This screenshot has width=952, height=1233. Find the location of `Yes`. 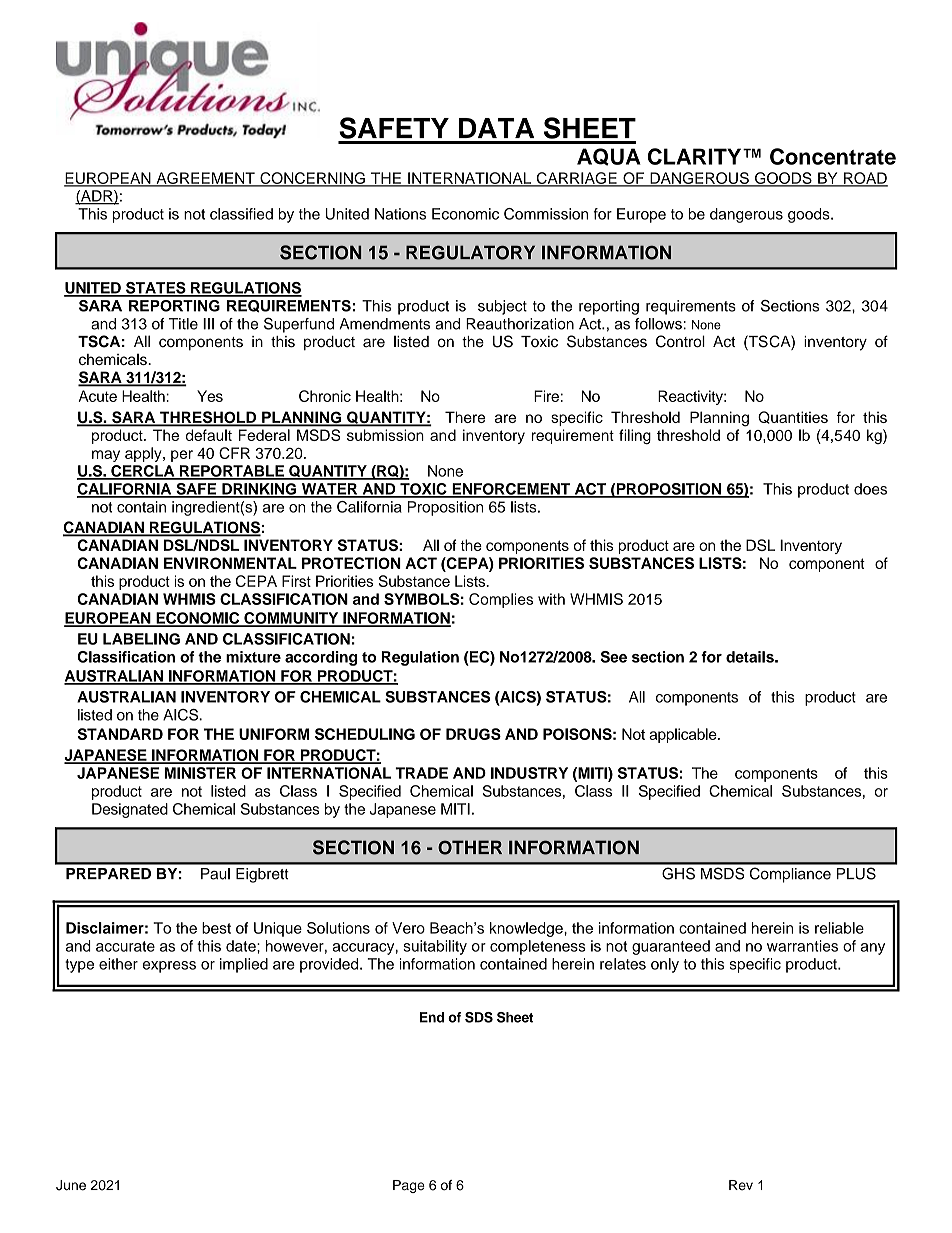

Yes is located at coordinates (210, 396).
